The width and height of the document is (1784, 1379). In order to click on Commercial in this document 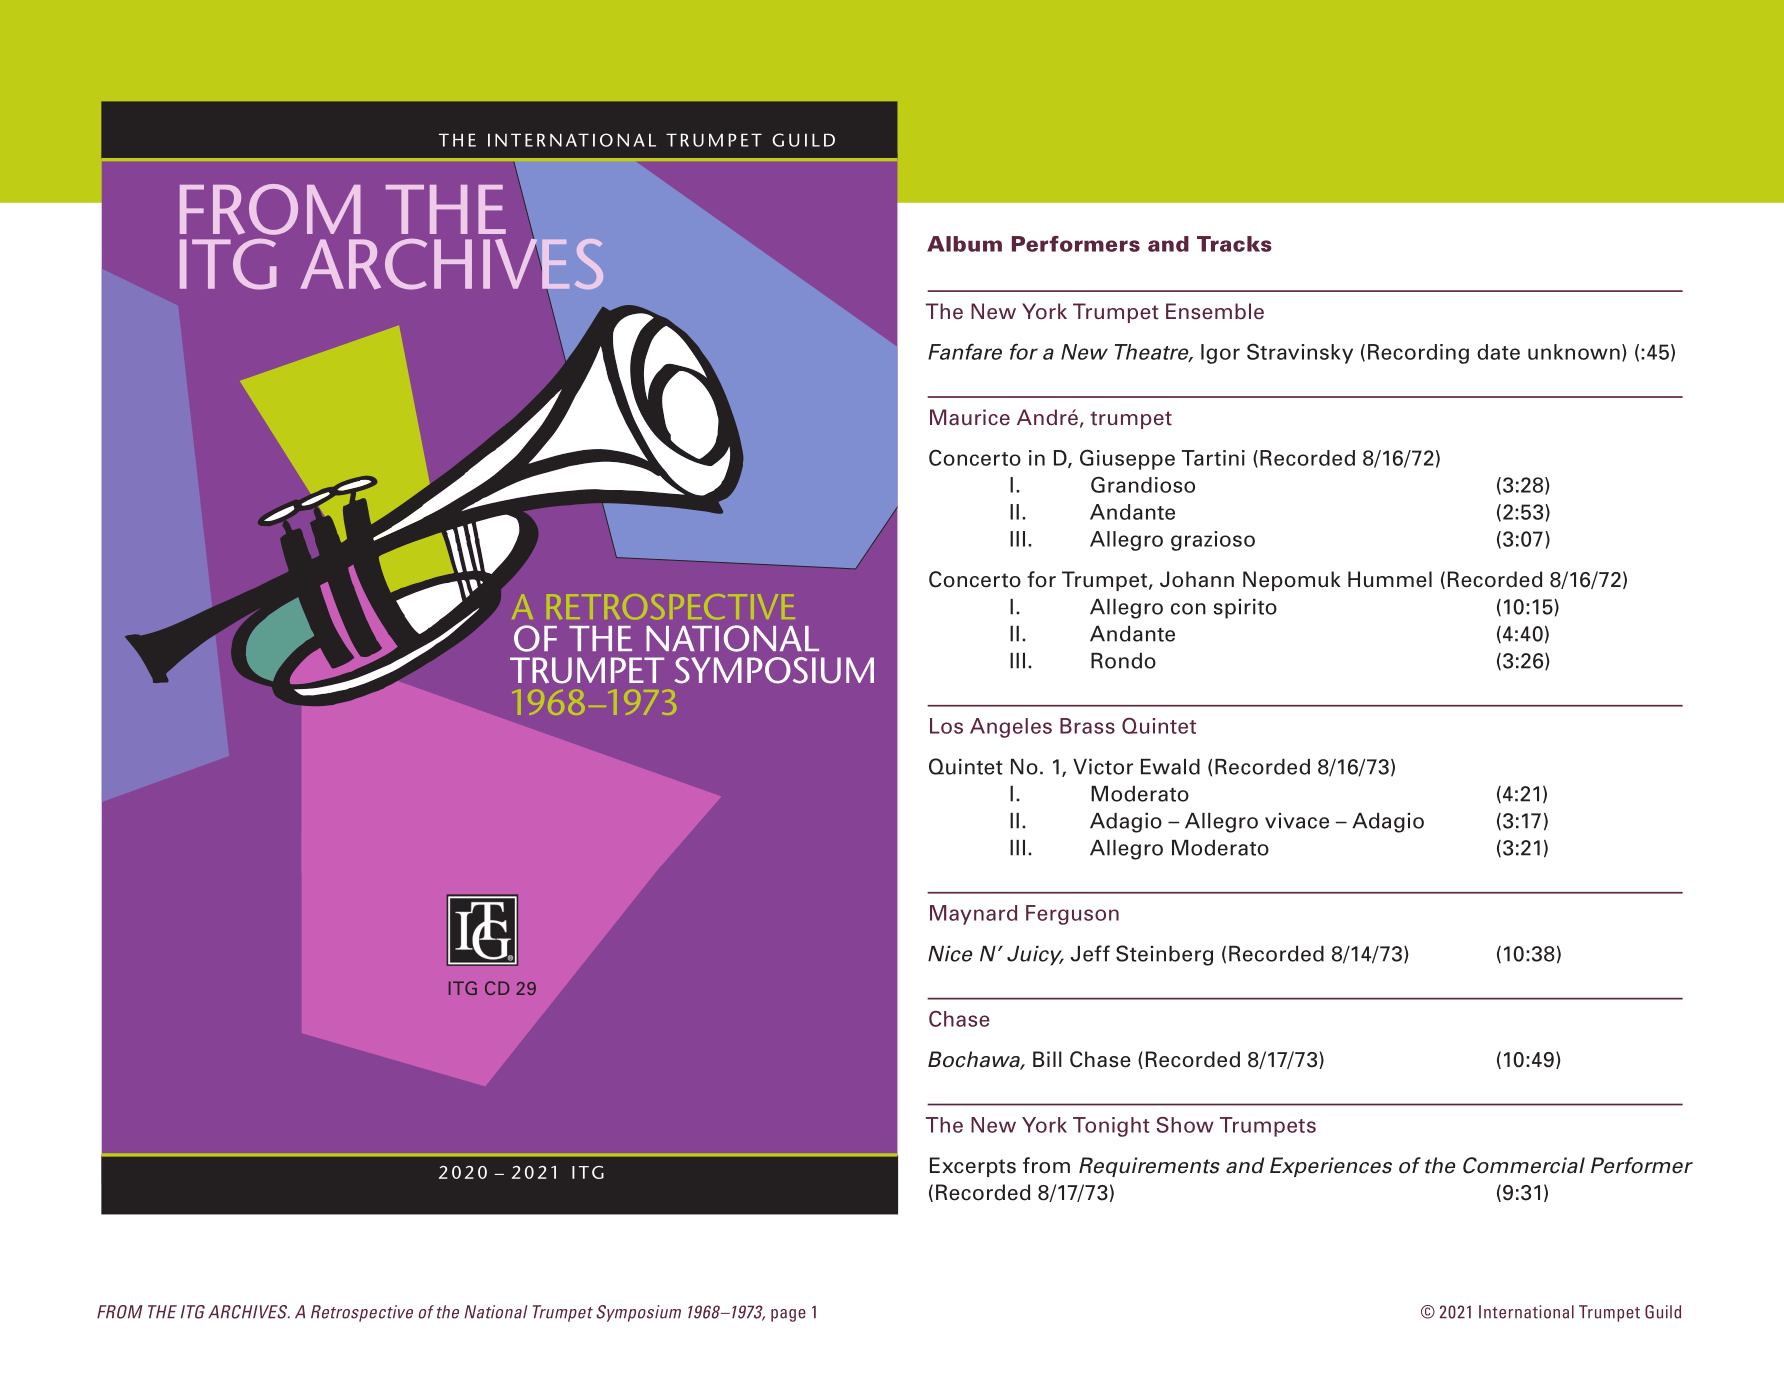, I will do `click(1524, 1165)`.
